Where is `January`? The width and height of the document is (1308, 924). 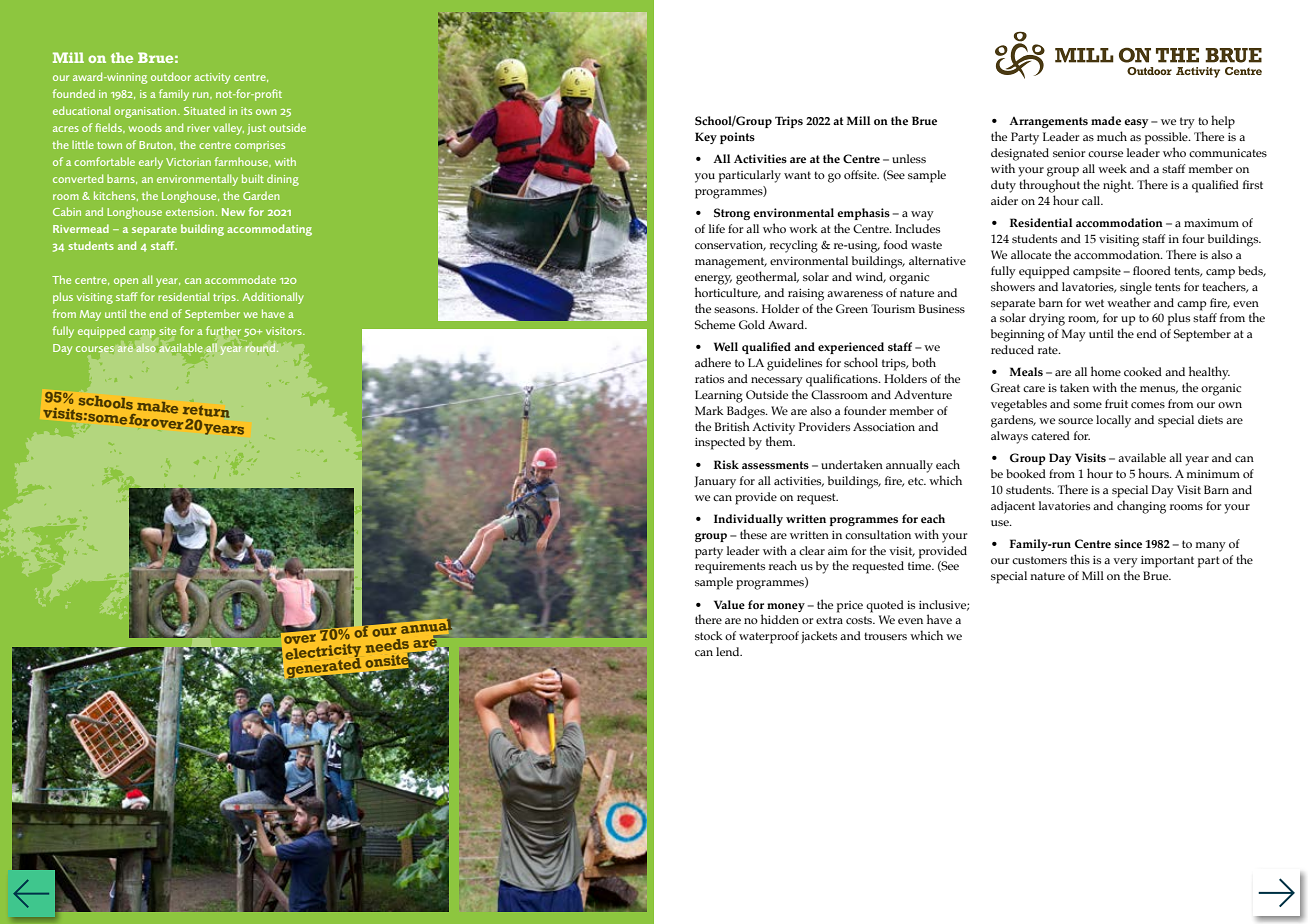
January is located at coordinates (715, 482).
